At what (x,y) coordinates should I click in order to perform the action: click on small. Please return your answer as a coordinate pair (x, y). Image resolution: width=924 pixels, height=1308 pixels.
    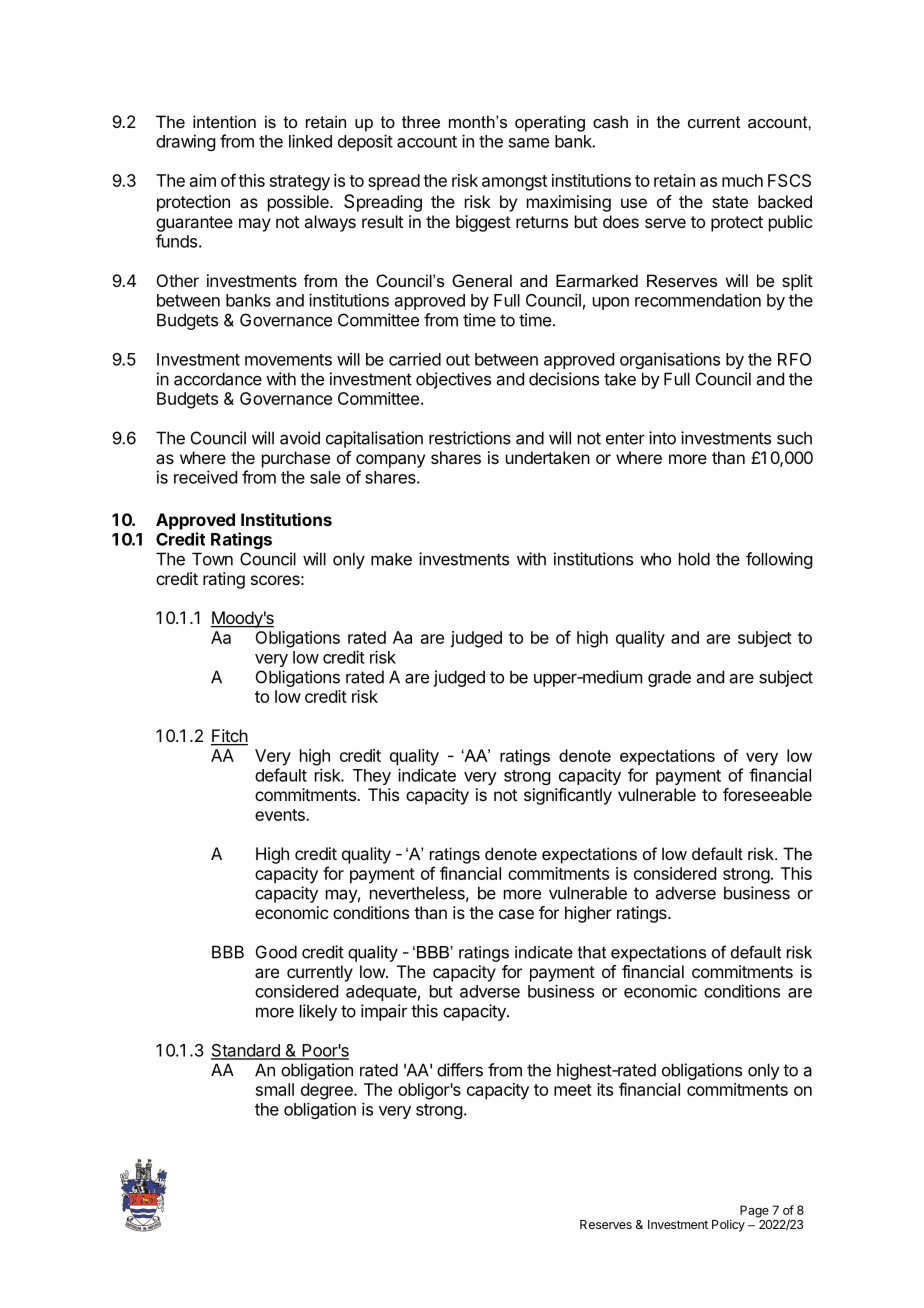
    Looking at the image, I should click on (275, 1089).
